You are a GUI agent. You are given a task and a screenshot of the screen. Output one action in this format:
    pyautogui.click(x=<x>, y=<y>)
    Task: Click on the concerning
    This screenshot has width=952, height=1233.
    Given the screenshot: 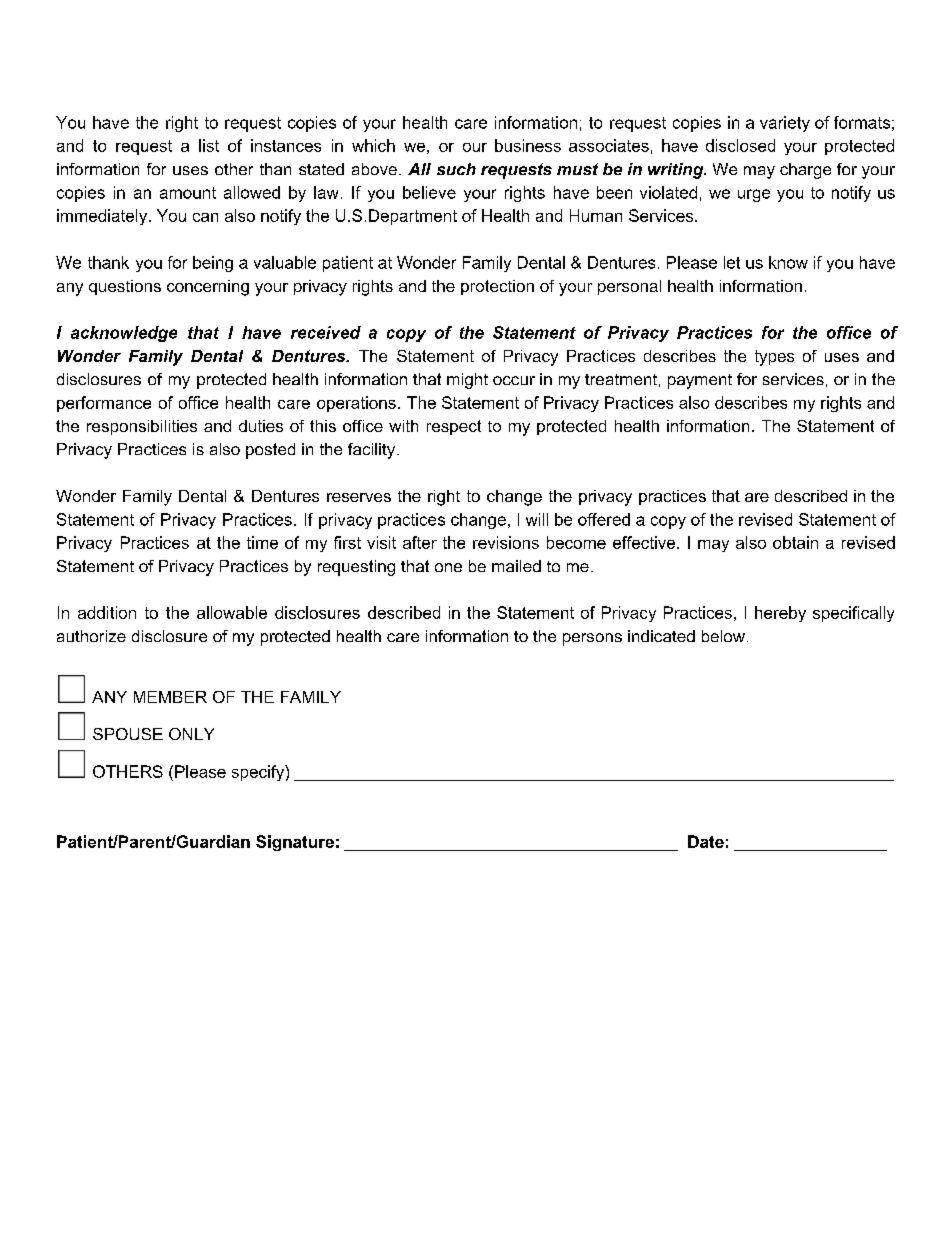 What is the action you would take?
    pyautogui.click(x=208, y=288)
